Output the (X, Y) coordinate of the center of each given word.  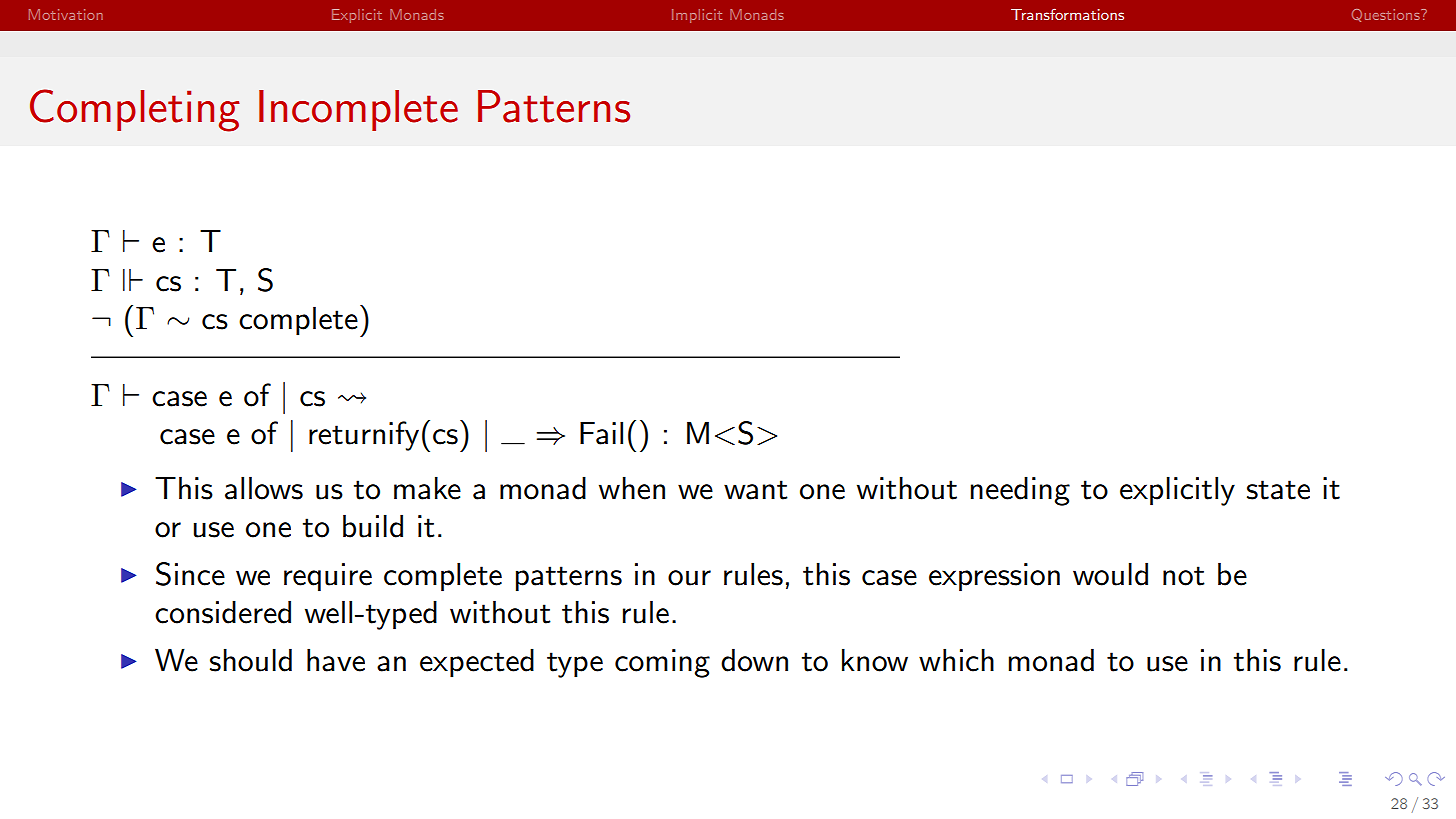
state (1278, 490)
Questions (1387, 15)
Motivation (66, 14)
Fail (601, 433)
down (754, 660)
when (632, 488)
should (251, 660)
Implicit (697, 16)
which (956, 660)
